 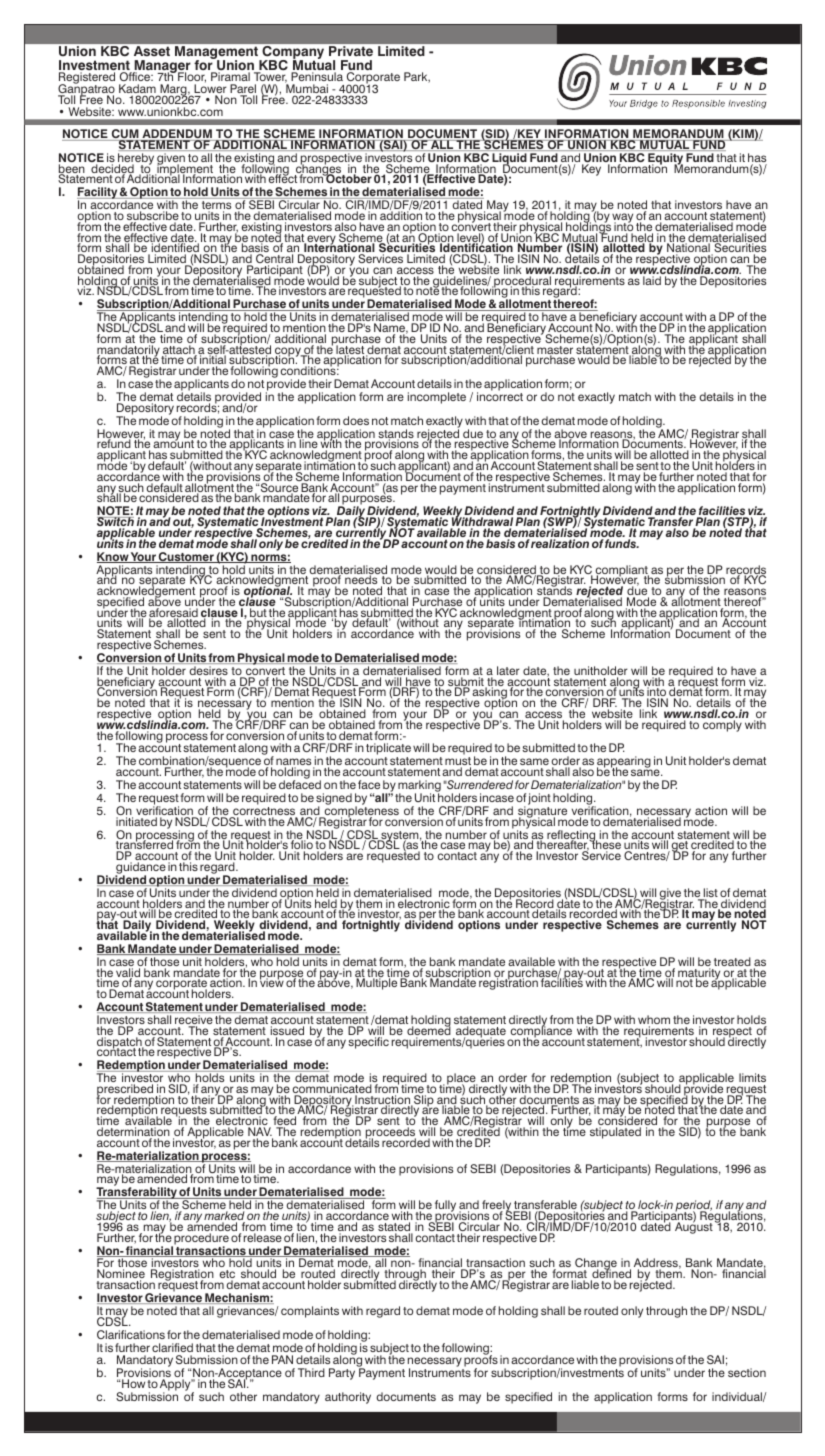 What do you see at coordinates (508, 670) in the screenshot?
I see `later` at bounding box center [508, 670].
